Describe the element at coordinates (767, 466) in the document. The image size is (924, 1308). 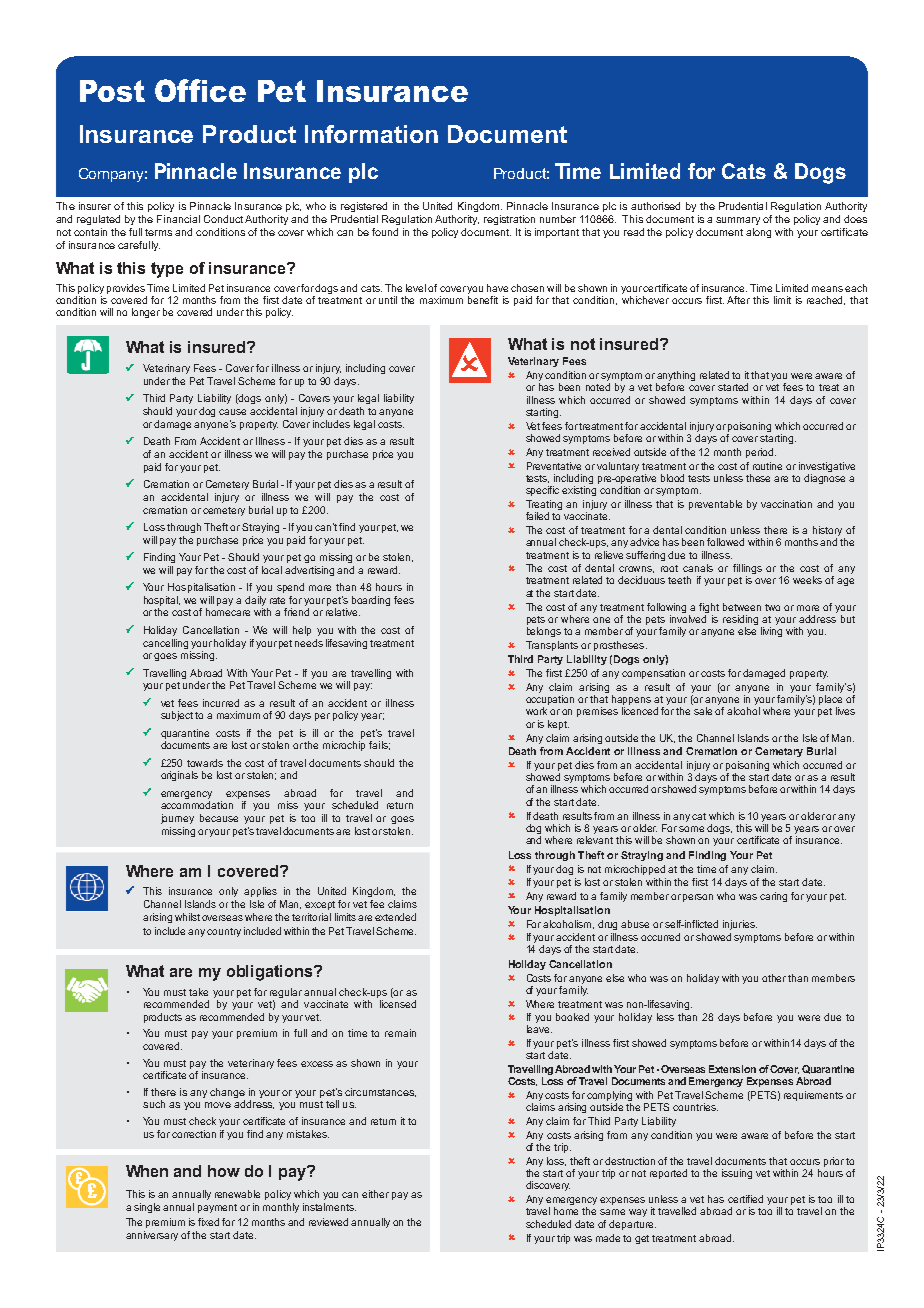
I see `routine` at that location.
